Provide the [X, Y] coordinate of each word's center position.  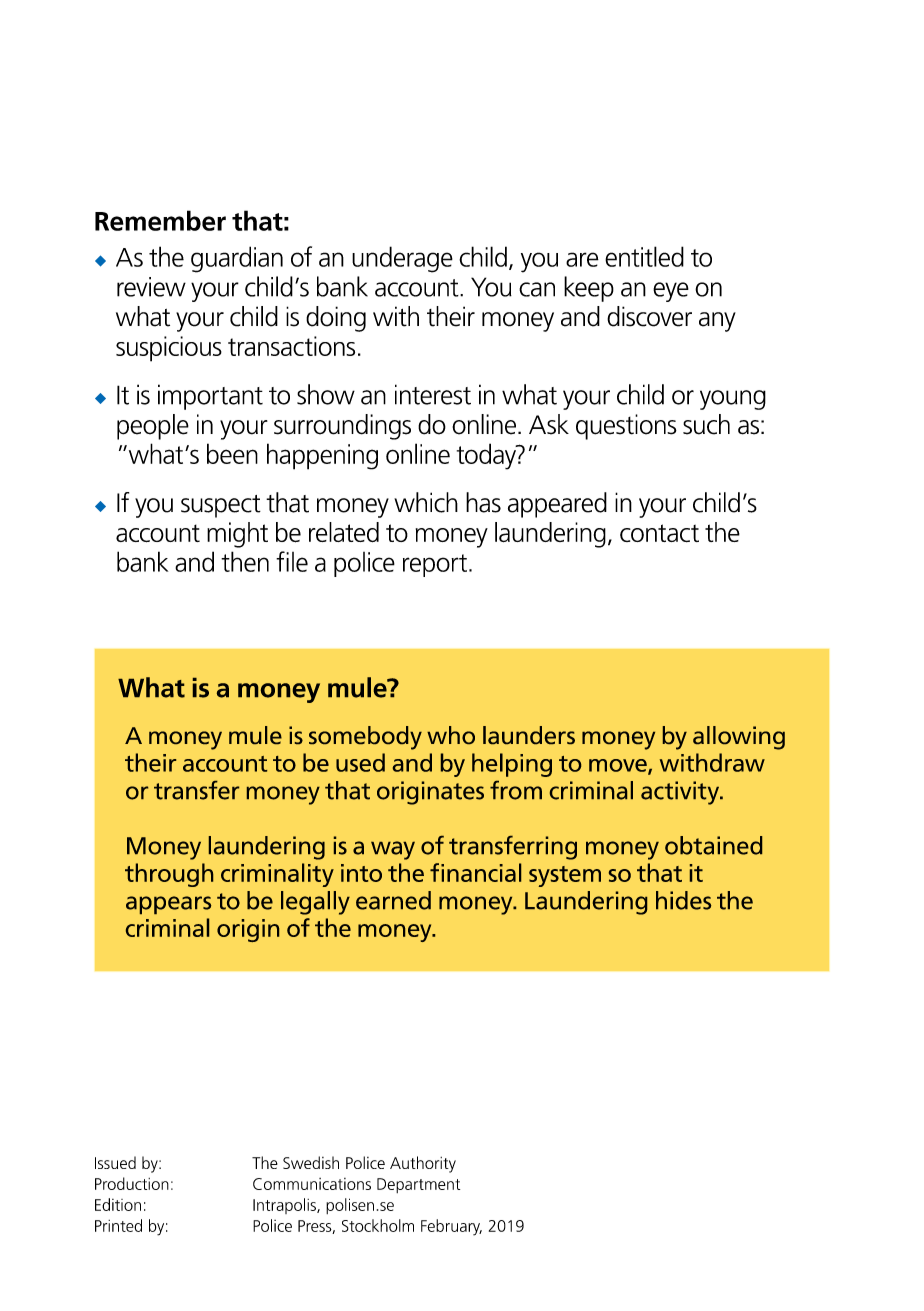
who [451, 735]
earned [393, 900]
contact [659, 533]
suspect [221, 506]
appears [168, 905]
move [619, 766]
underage [402, 259]
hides [683, 900]
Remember [160, 220]
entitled [644, 256]
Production [132, 1183]
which [426, 502]
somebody [365, 738]
